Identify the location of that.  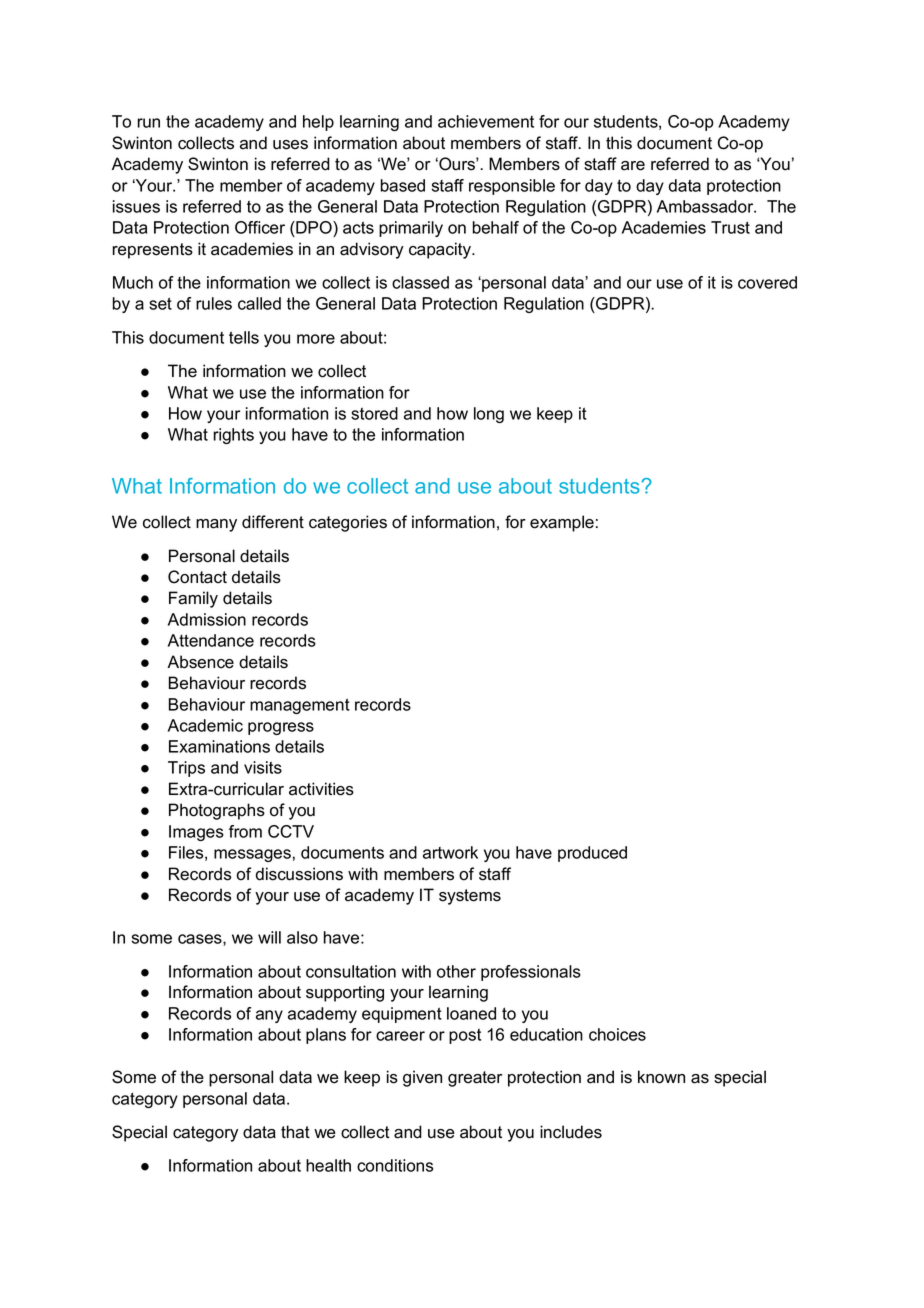
(295, 1132).
